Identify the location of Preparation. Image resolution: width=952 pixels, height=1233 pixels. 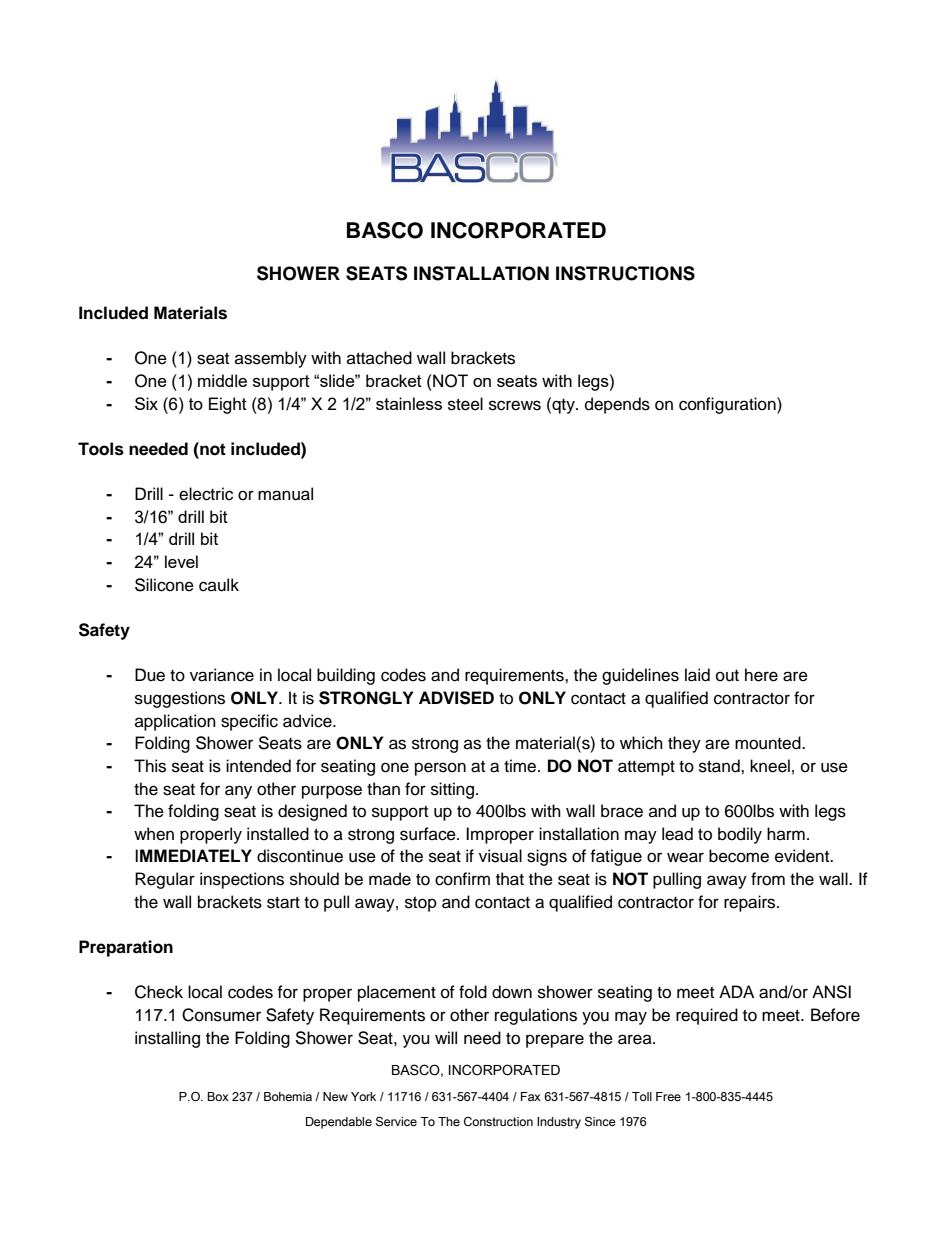
(126, 948).
